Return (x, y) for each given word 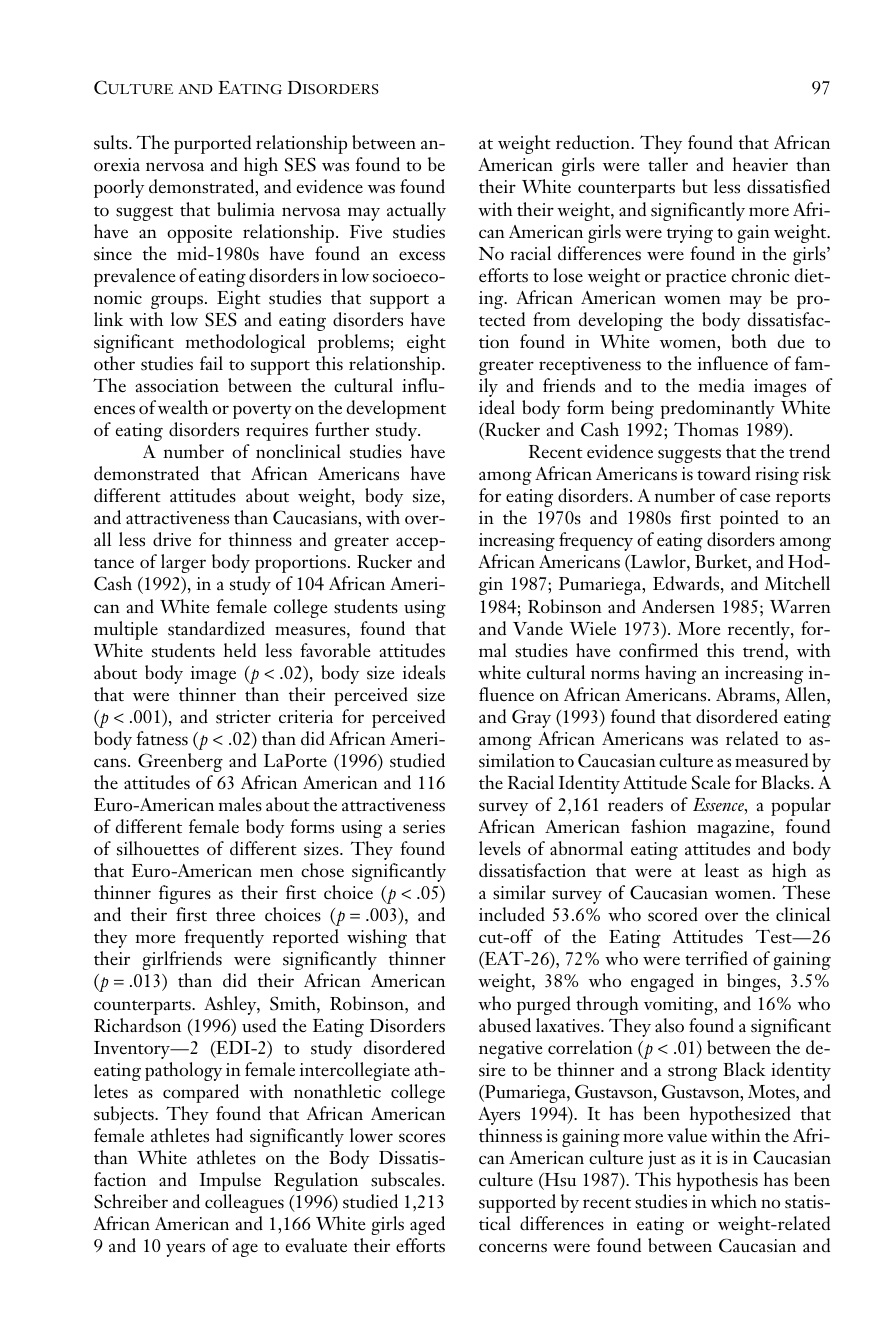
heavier (760, 164)
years (185, 1250)
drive (172, 539)
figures (185, 894)
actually (416, 211)
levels (500, 848)
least (722, 870)
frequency (596, 541)
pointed (749, 519)
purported (212, 144)
